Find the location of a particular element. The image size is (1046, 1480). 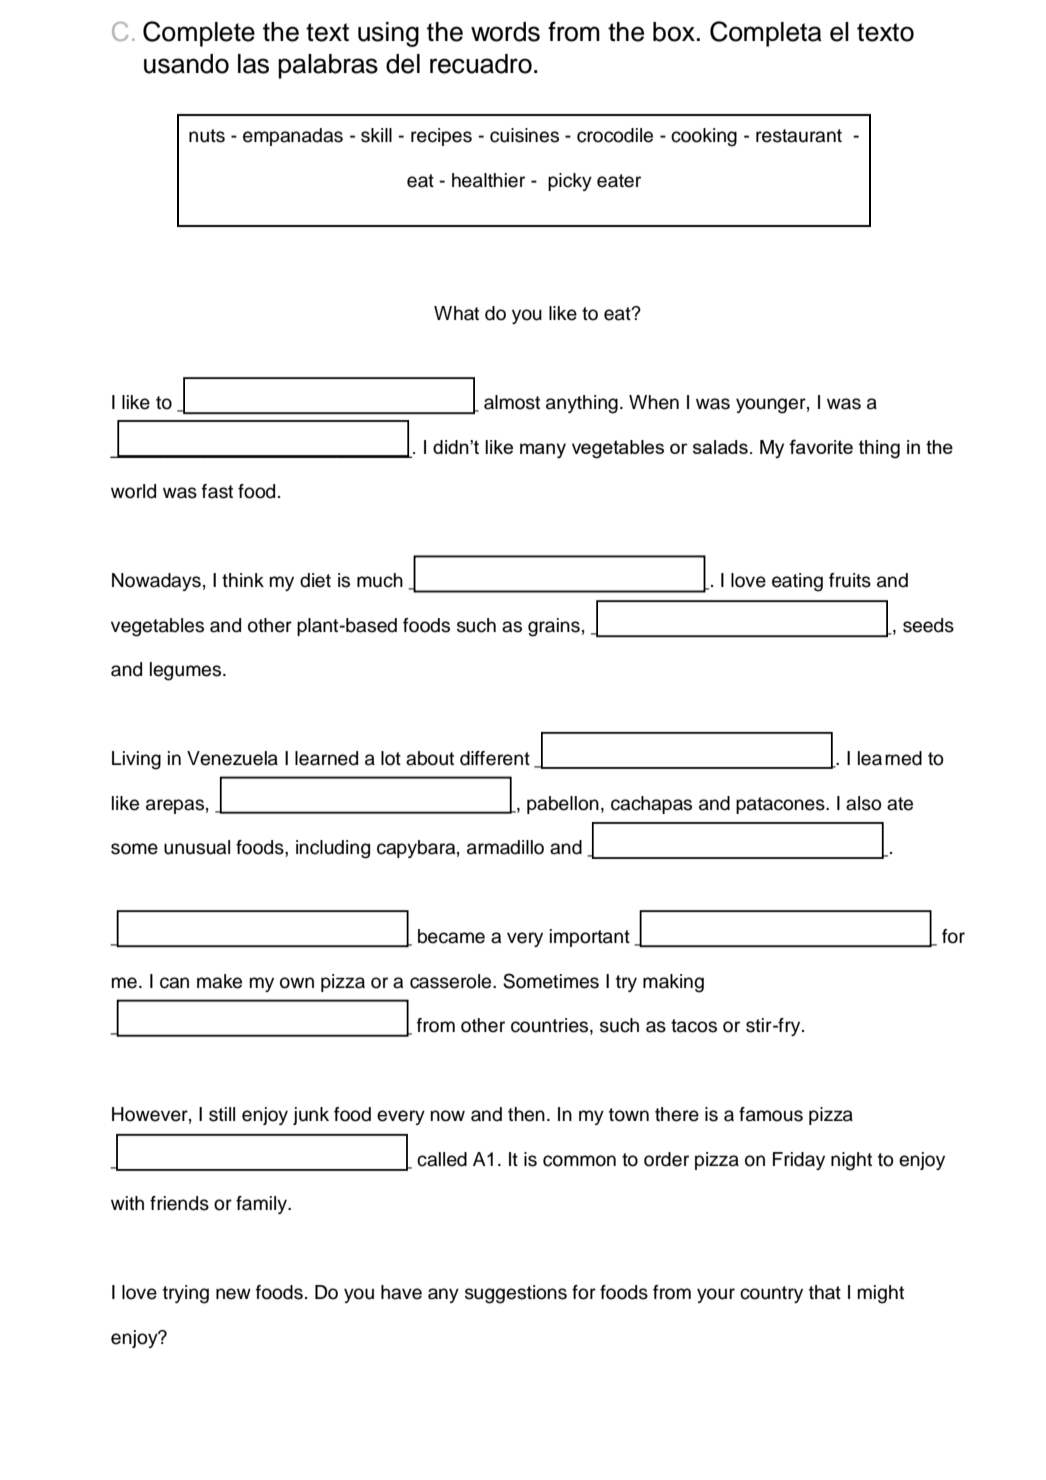

words is located at coordinates (505, 32).
